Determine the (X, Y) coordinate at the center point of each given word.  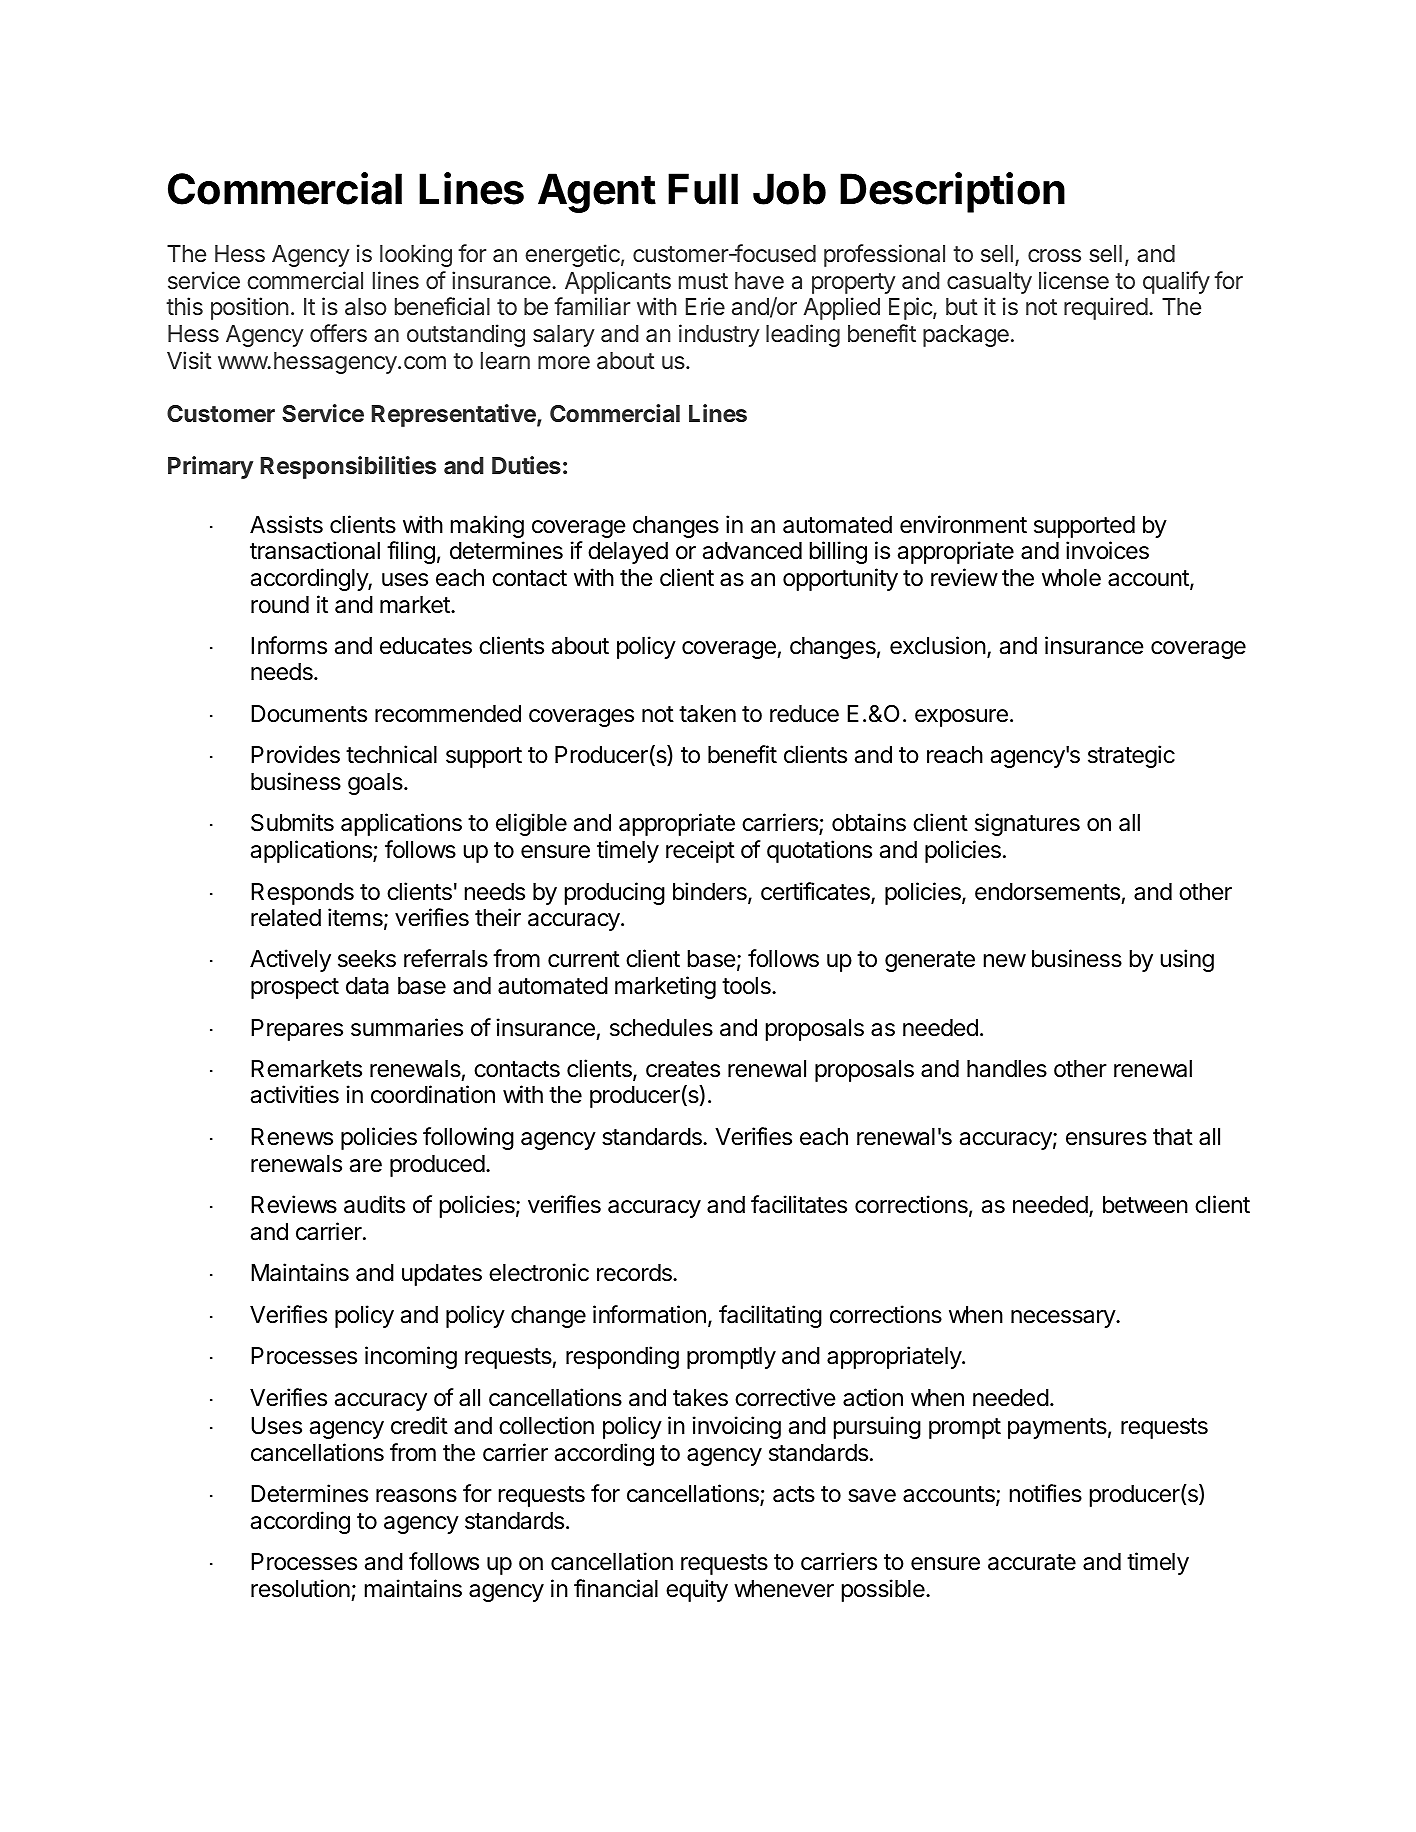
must (703, 281)
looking (416, 255)
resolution (300, 1588)
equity (697, 1590)
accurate (1032, 1562)
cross (1054, 255)
